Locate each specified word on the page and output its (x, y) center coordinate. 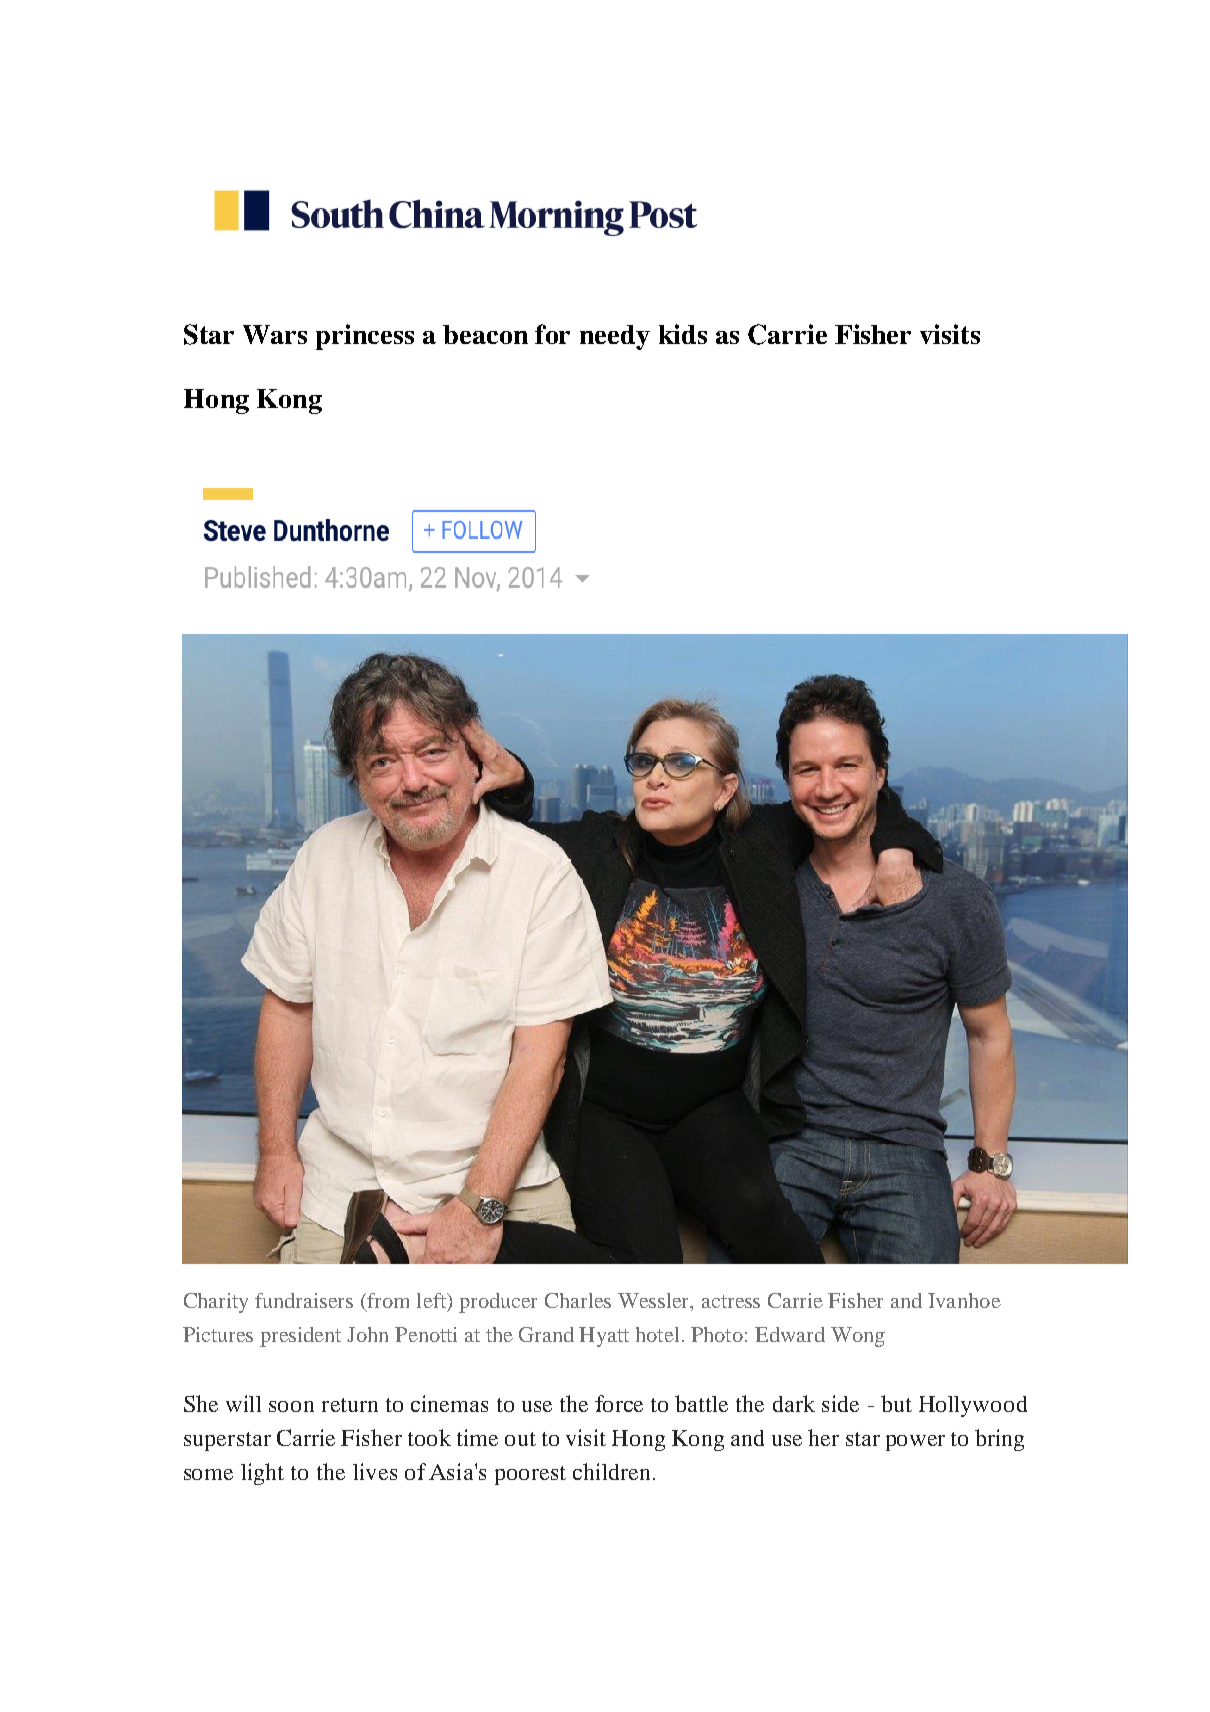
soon (291, 1406)
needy (615, 337)
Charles (578, 1300)
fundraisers (304, 1300)
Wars (275, 334)
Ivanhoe (964, 1300)
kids (683, 334)
